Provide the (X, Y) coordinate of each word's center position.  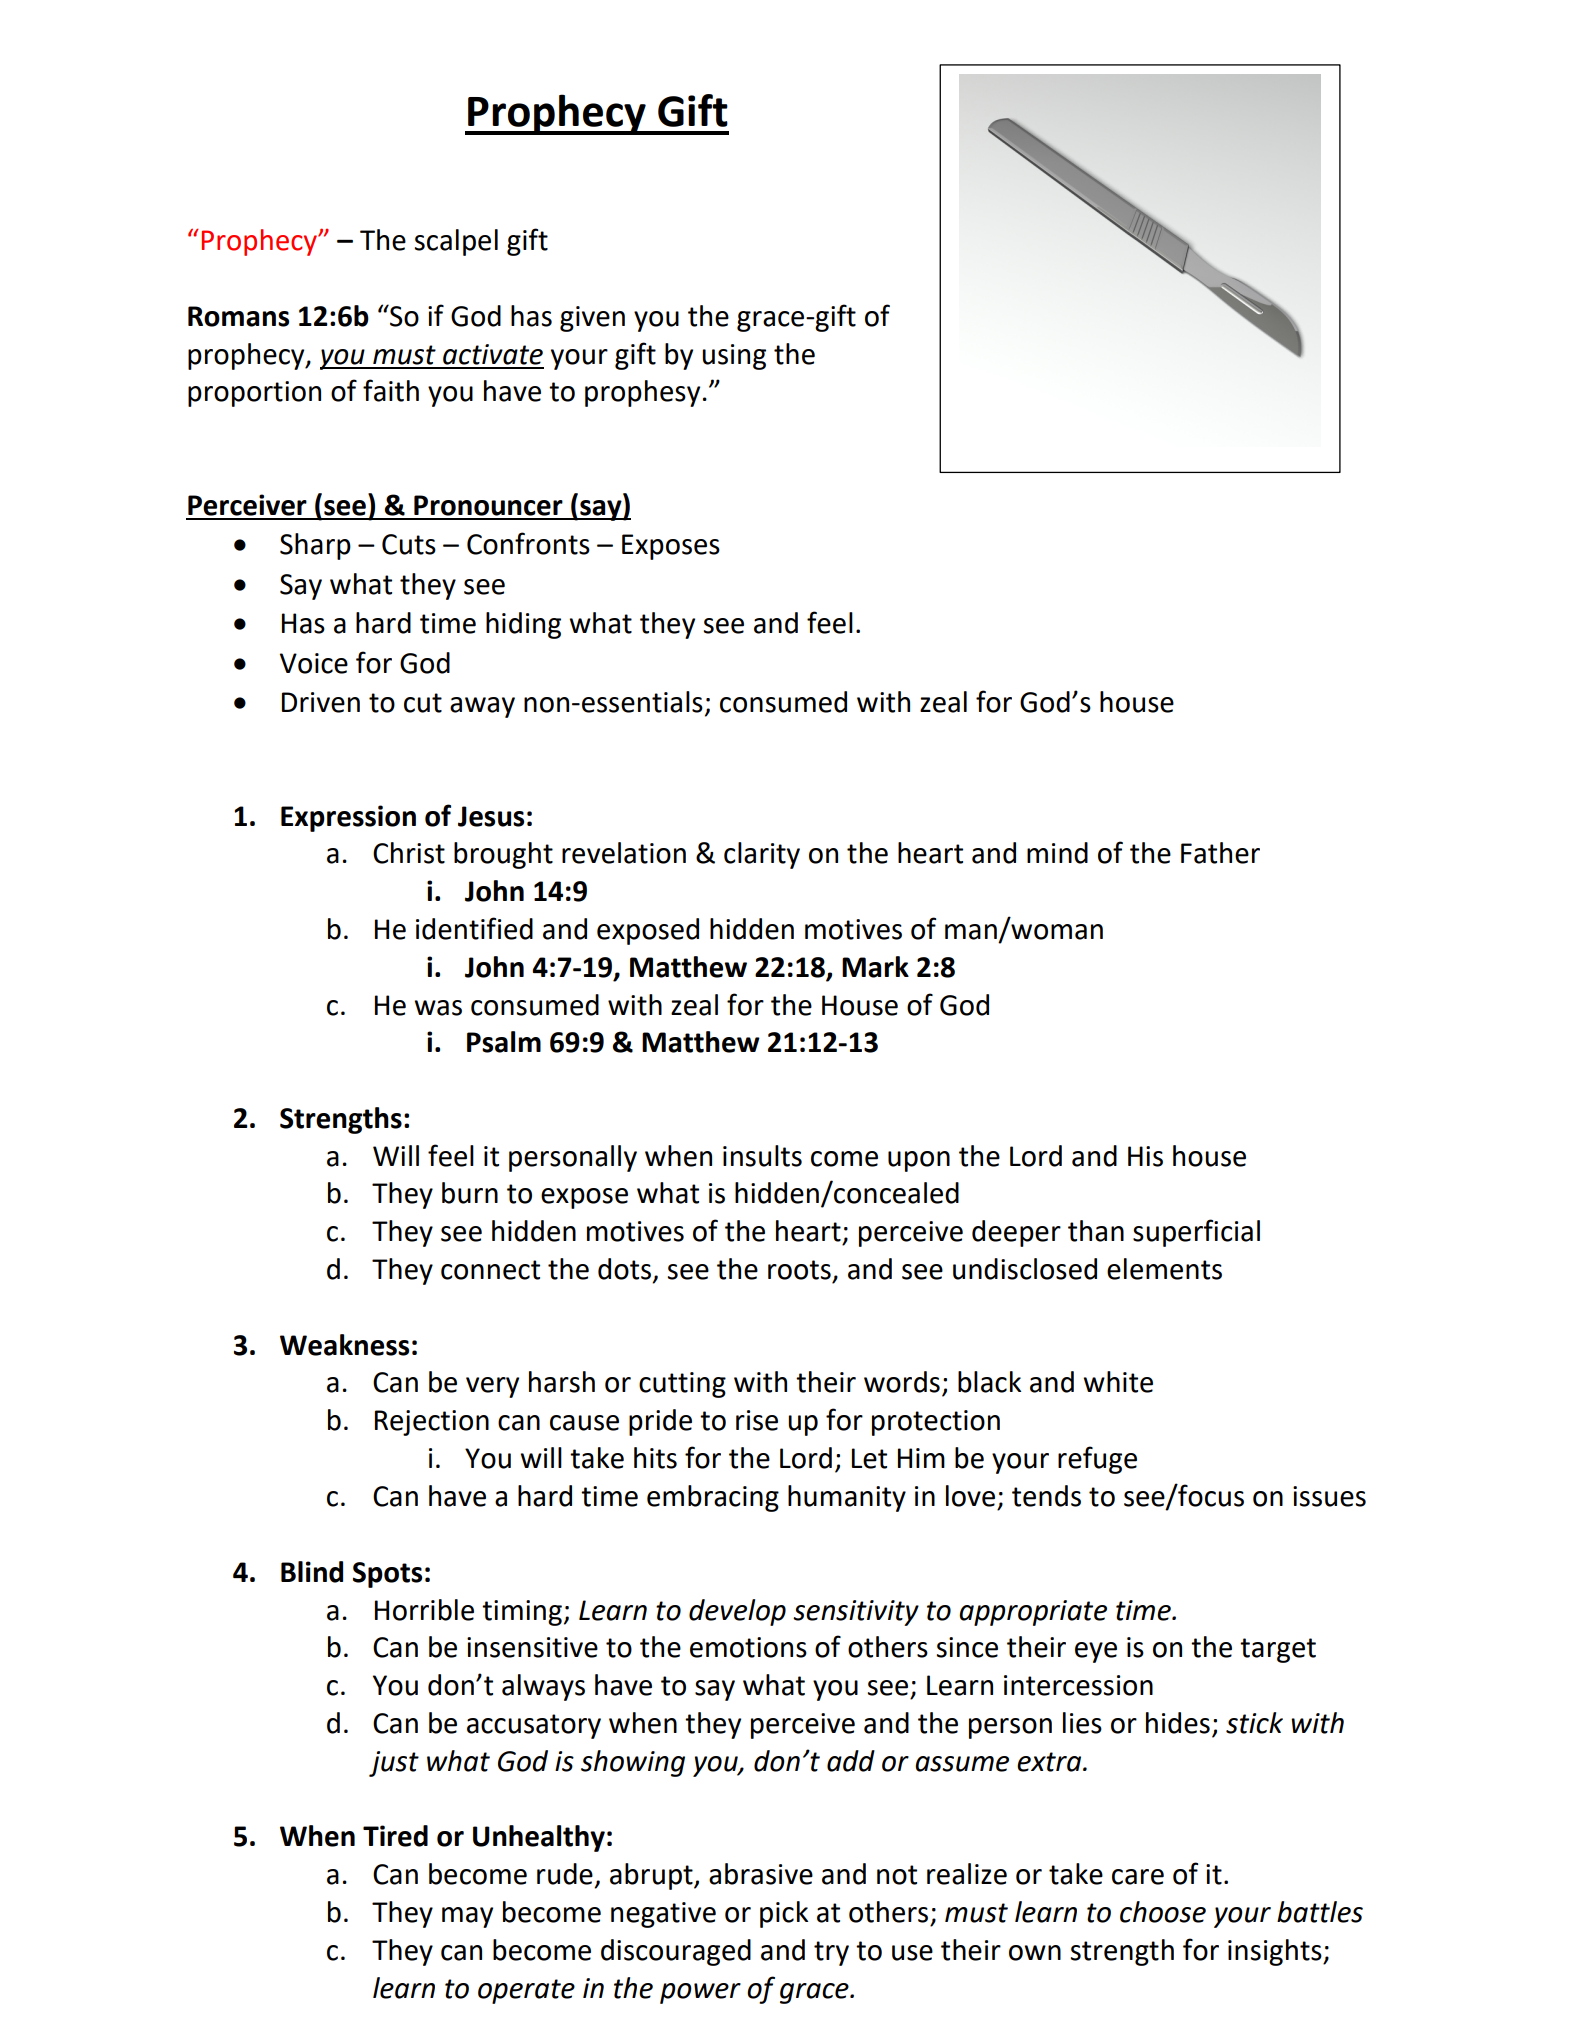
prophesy (642, 393)
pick (784, 1914)
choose (1163, 1912)
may (467, 1917)
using (734, 357)
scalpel (456, 242)
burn (470, 1193)
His (1145, 1156)
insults (762, 1156)
